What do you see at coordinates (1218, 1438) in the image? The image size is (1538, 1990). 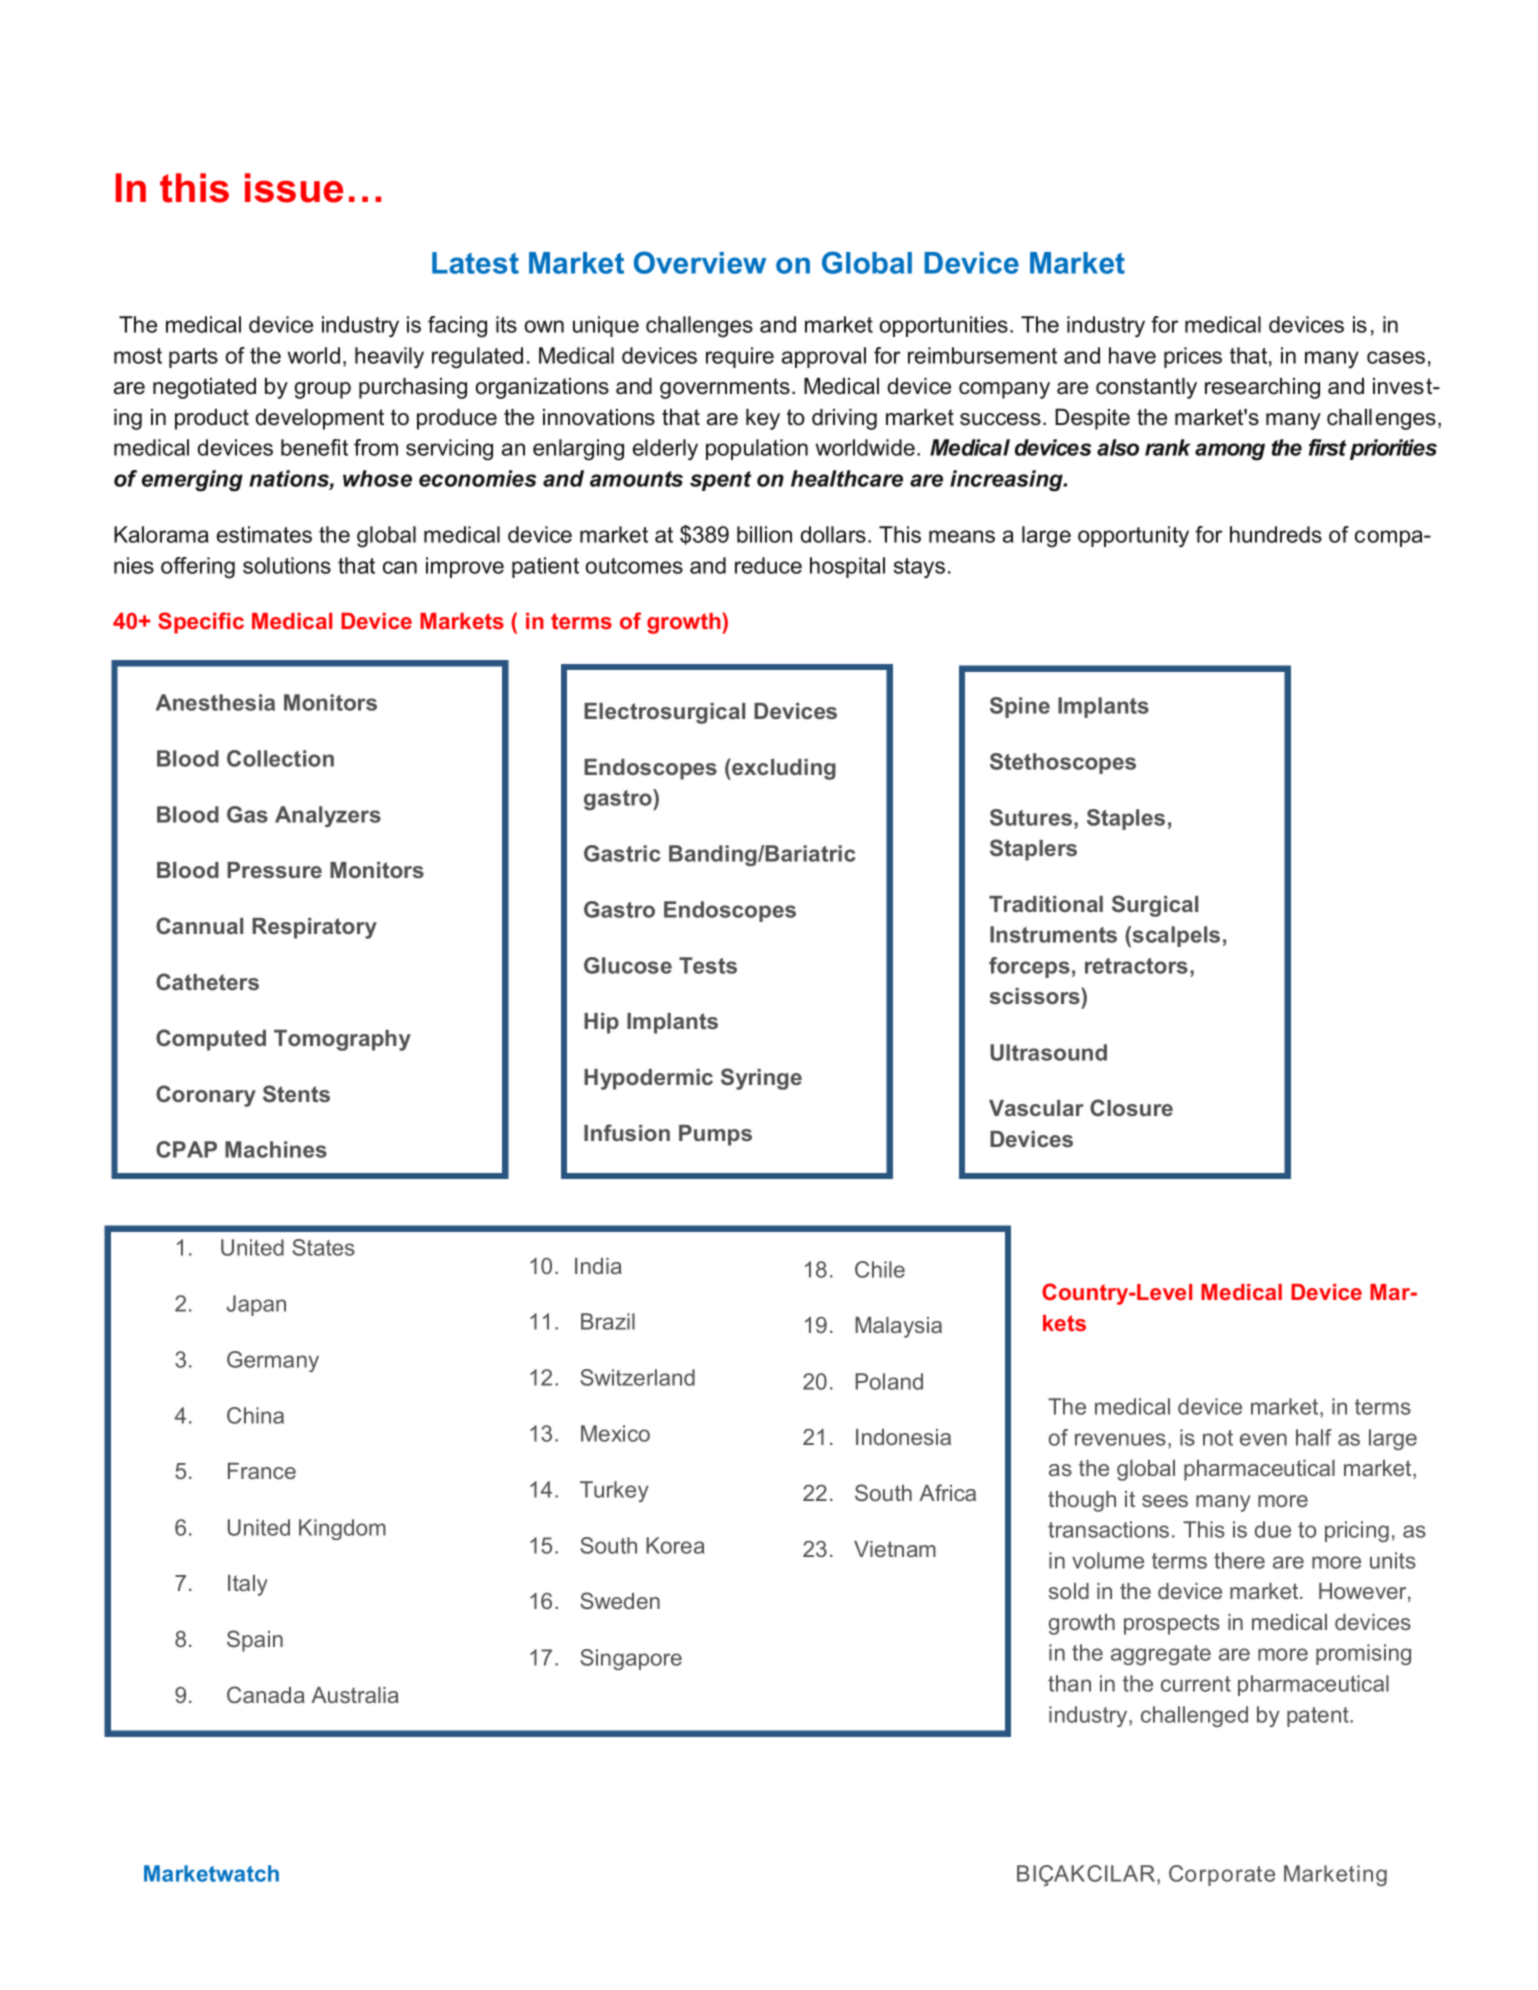 I see `not` at bounding box center [1218, 1438].
